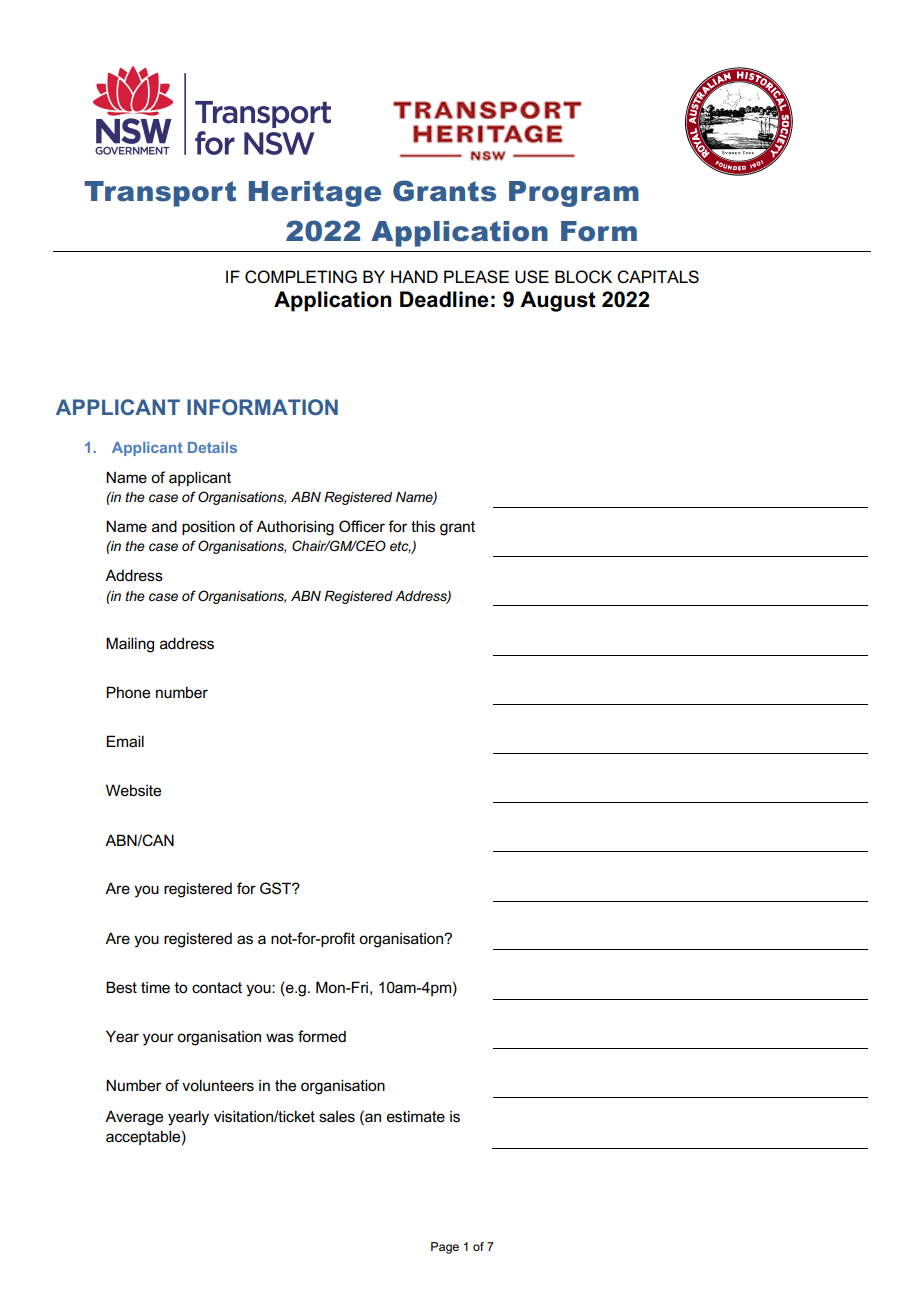  Describe the element at coordinates (423, 526) in the page. I see `this` at that location.
